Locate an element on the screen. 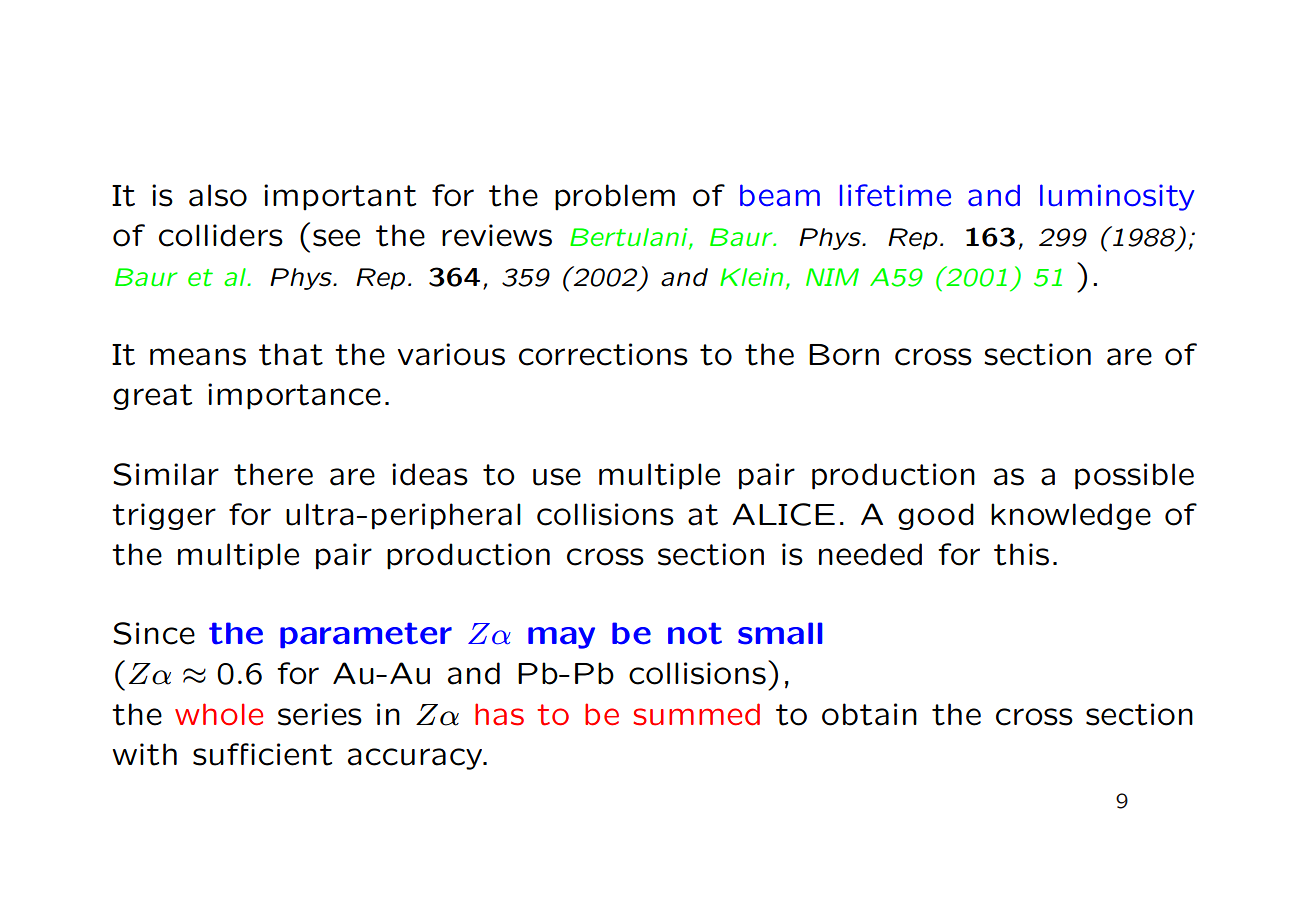  sufficient is located at coordinates (262, 754).
